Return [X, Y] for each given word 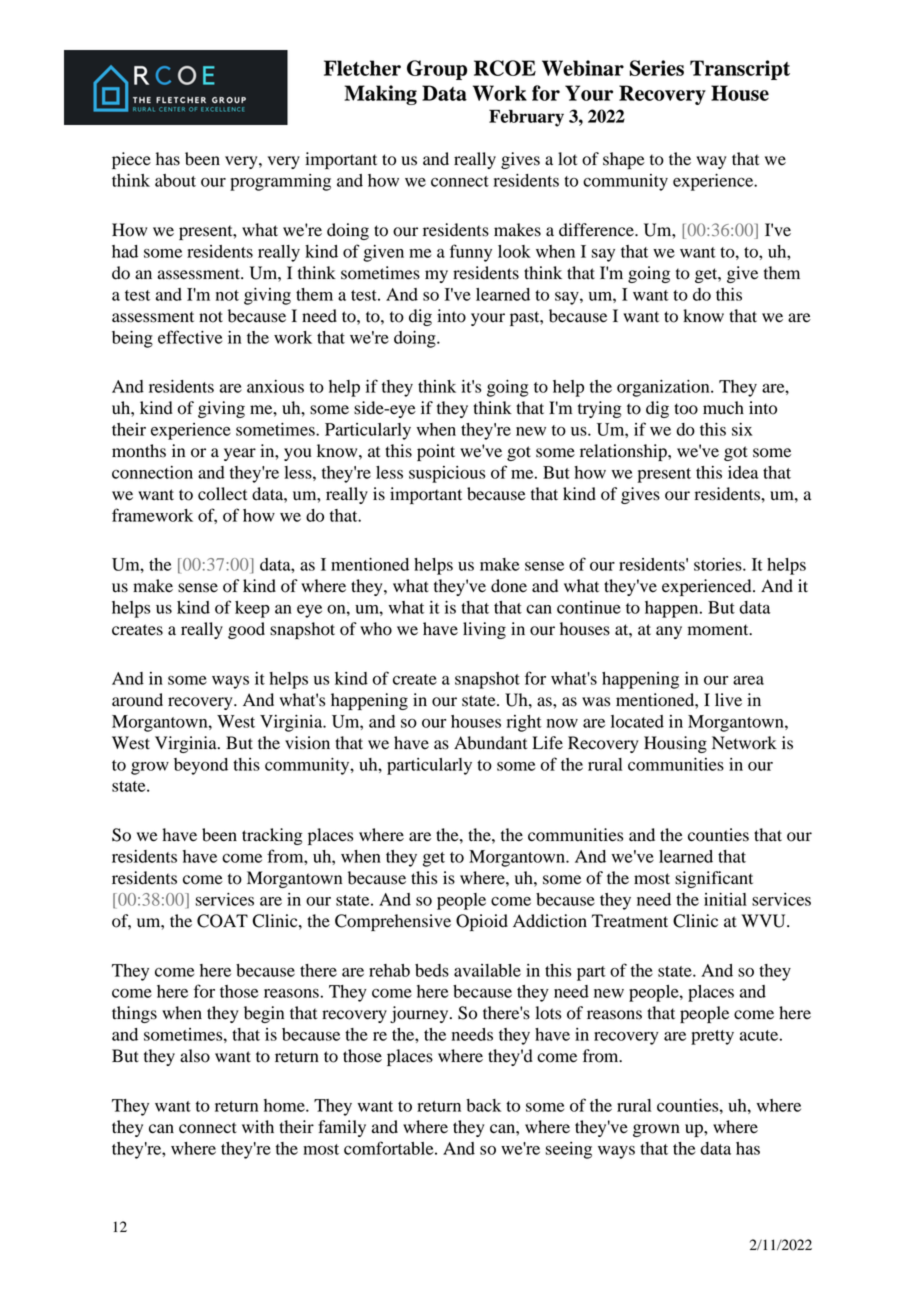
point [436, 452]
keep [252, 609]
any [669, 632]
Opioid [482, 922]
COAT [222, 921]
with [258, 1126]
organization [664, 388]
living [484, 630]
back [483, 1105]
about [175, 180]
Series [657, 68]
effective [190, 337]
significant [714, 879]
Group [437, 70]
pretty [712, 1037]
